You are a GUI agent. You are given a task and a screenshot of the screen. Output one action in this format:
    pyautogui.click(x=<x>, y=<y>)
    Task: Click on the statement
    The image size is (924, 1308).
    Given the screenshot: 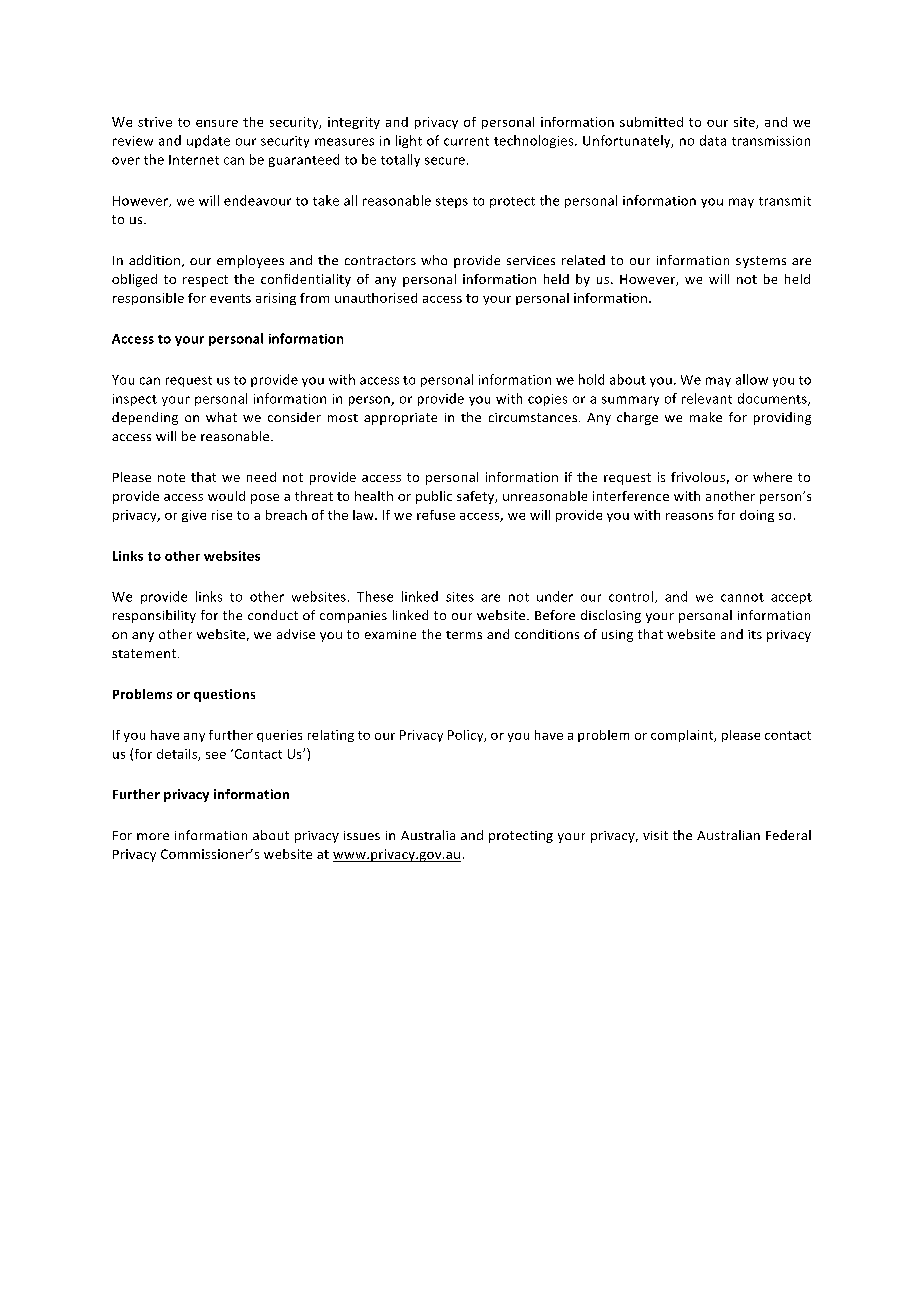 What is the action you would take?
    pyautogui.click(x=145, y=653)
